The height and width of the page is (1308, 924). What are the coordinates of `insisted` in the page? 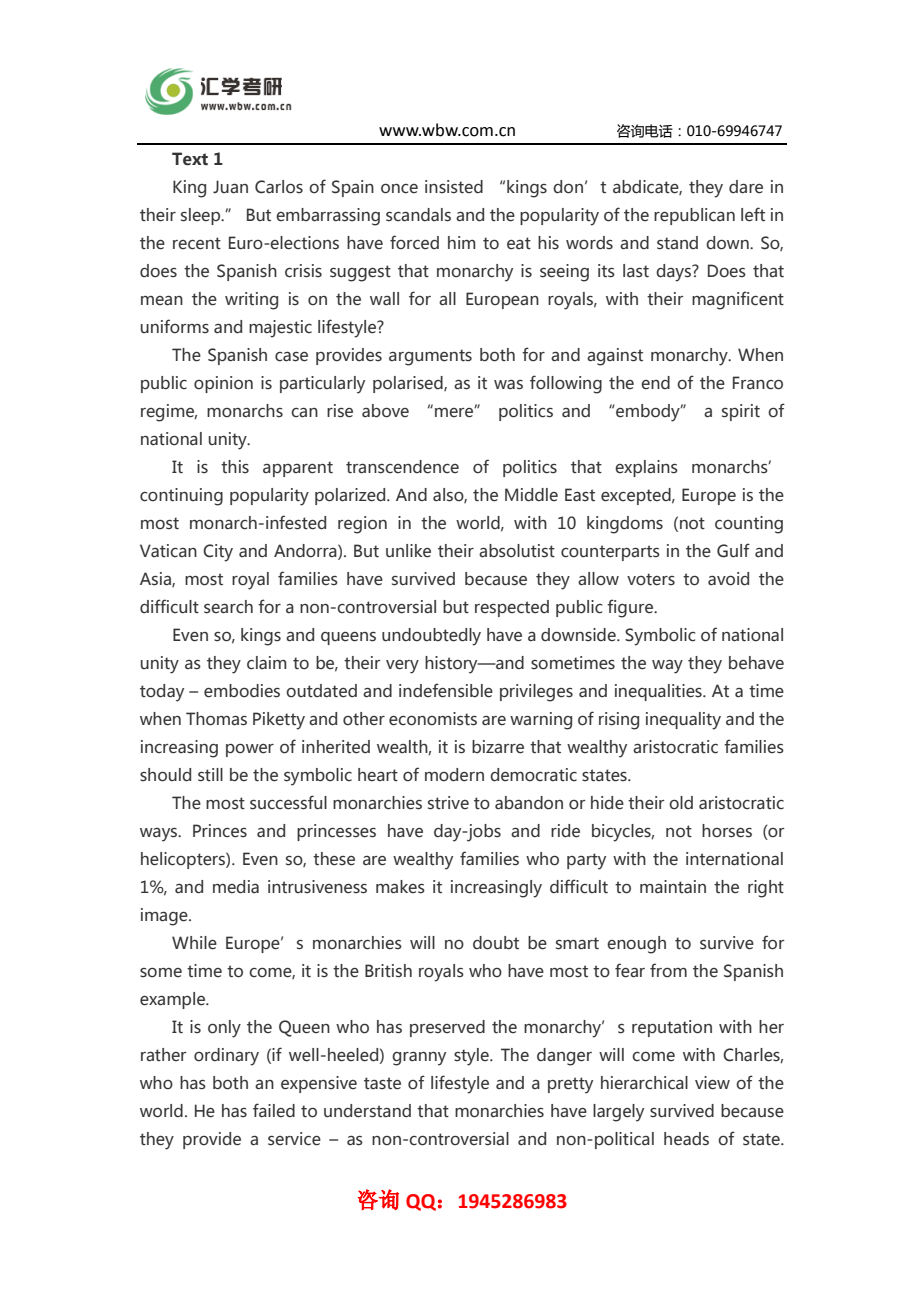 It's located at (454, 187).
